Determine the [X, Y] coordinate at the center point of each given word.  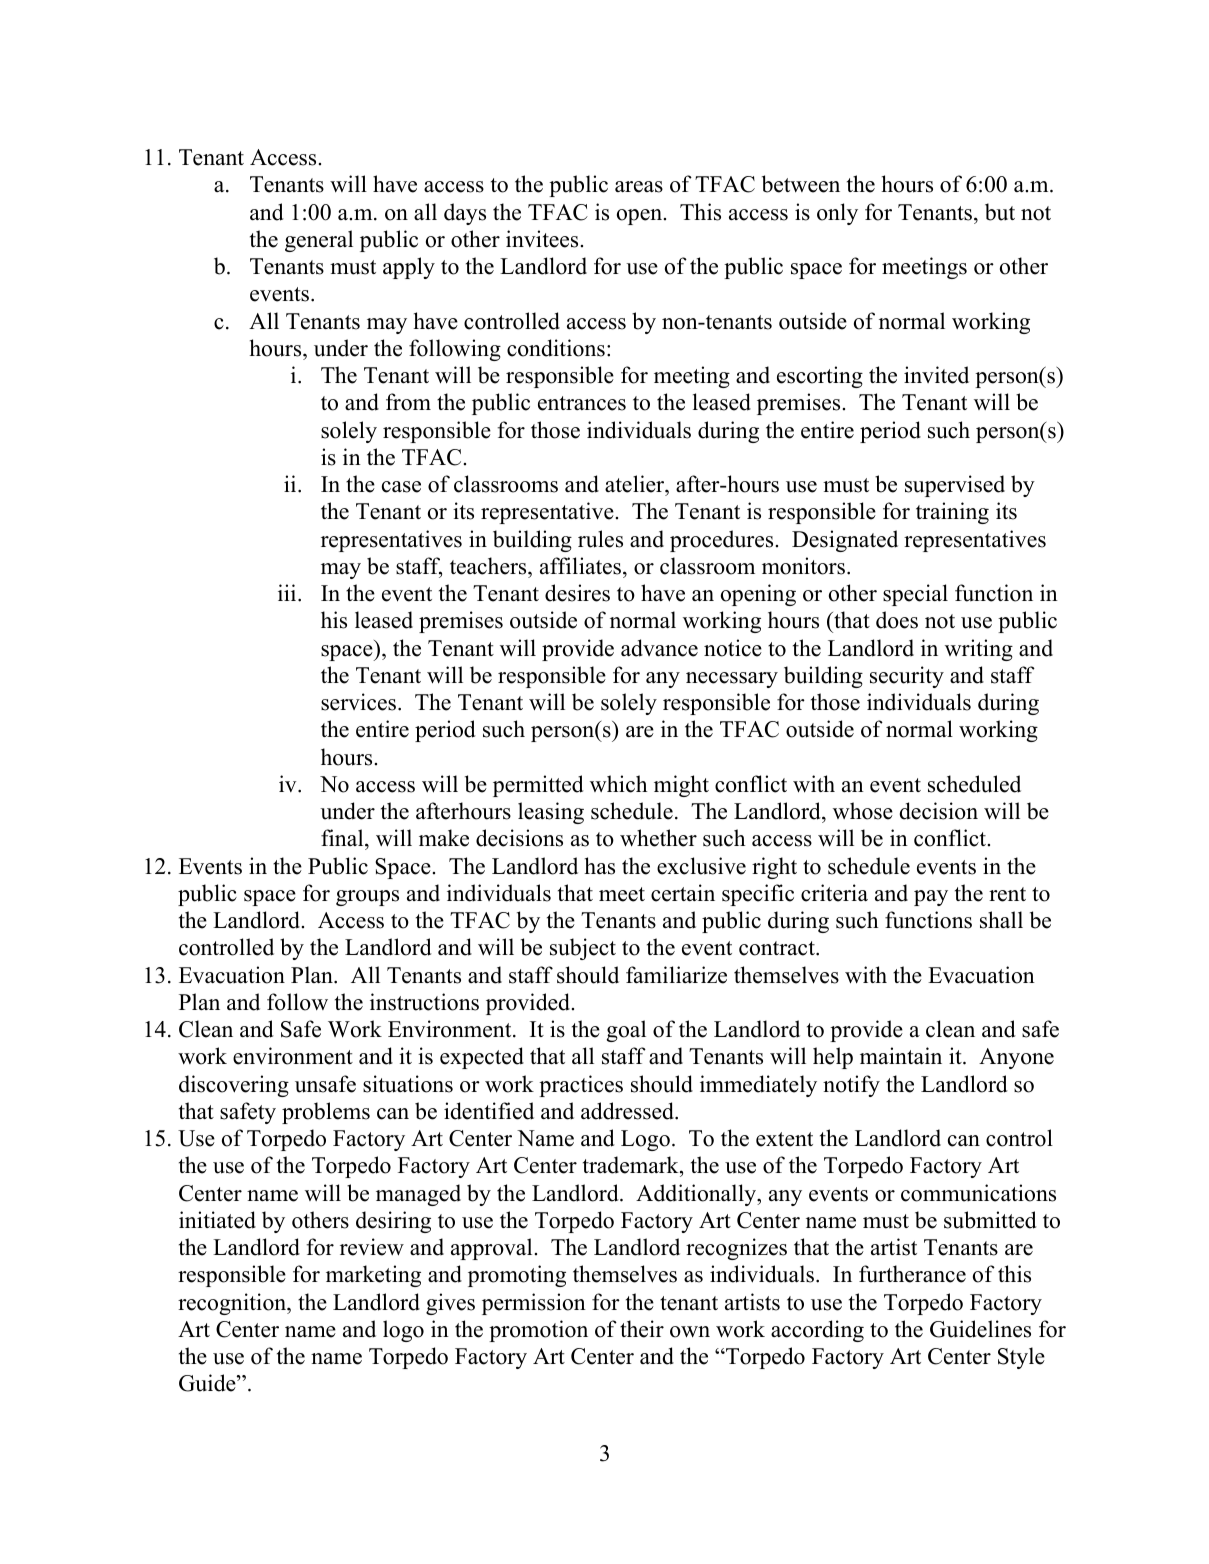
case [401, 487]
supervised [955, 486]
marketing [373, 1276]
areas [639, 187]
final [343, 837]
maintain [901, 1055]
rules [600, 539]
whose [863, 811]
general [319, 241]
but [1000, 212]
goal [626, 1031]
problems [326, 1113]
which [619, 784]
